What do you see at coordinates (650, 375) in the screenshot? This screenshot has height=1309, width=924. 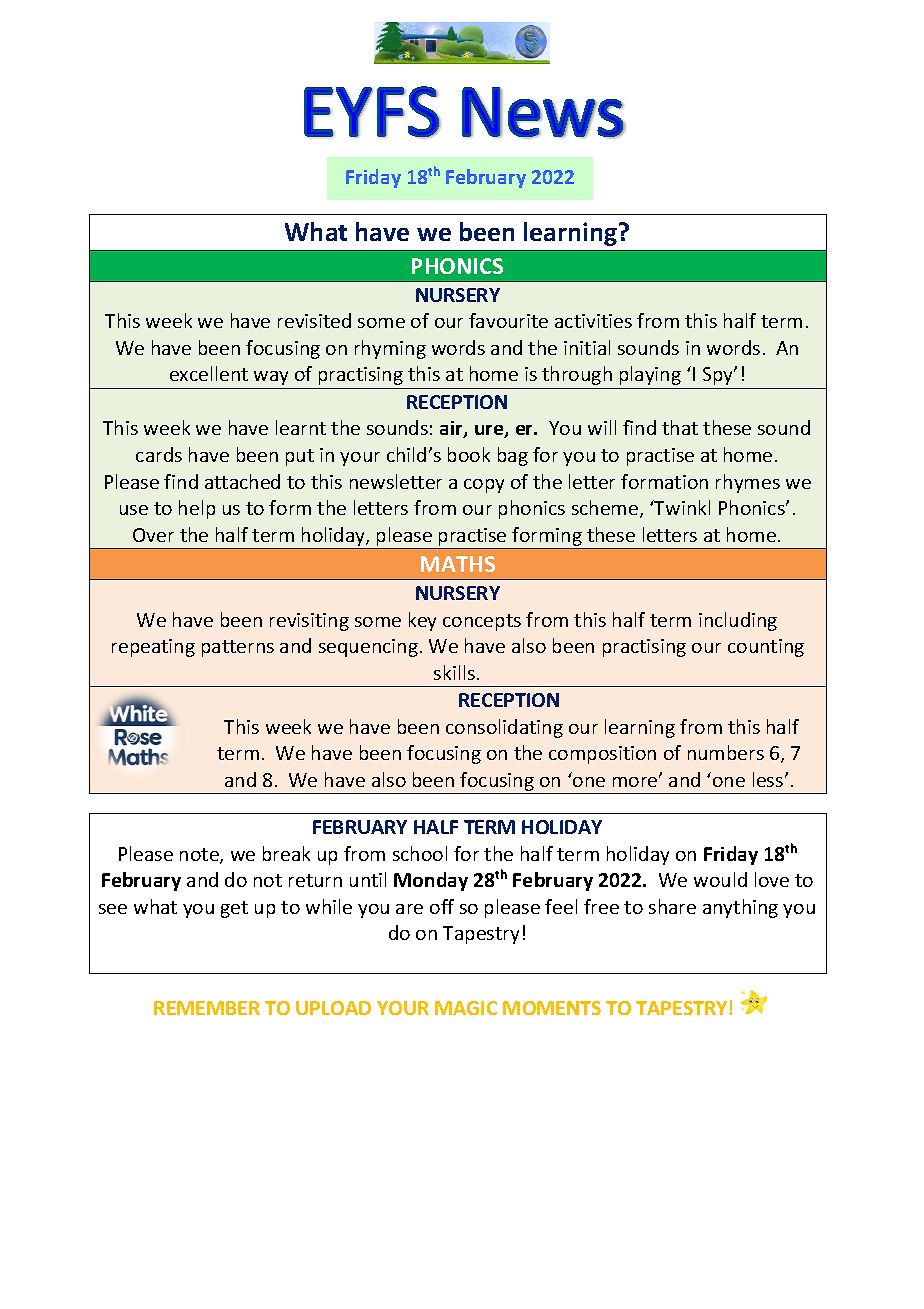 I see `playing` at bounding box center [650, 375].
